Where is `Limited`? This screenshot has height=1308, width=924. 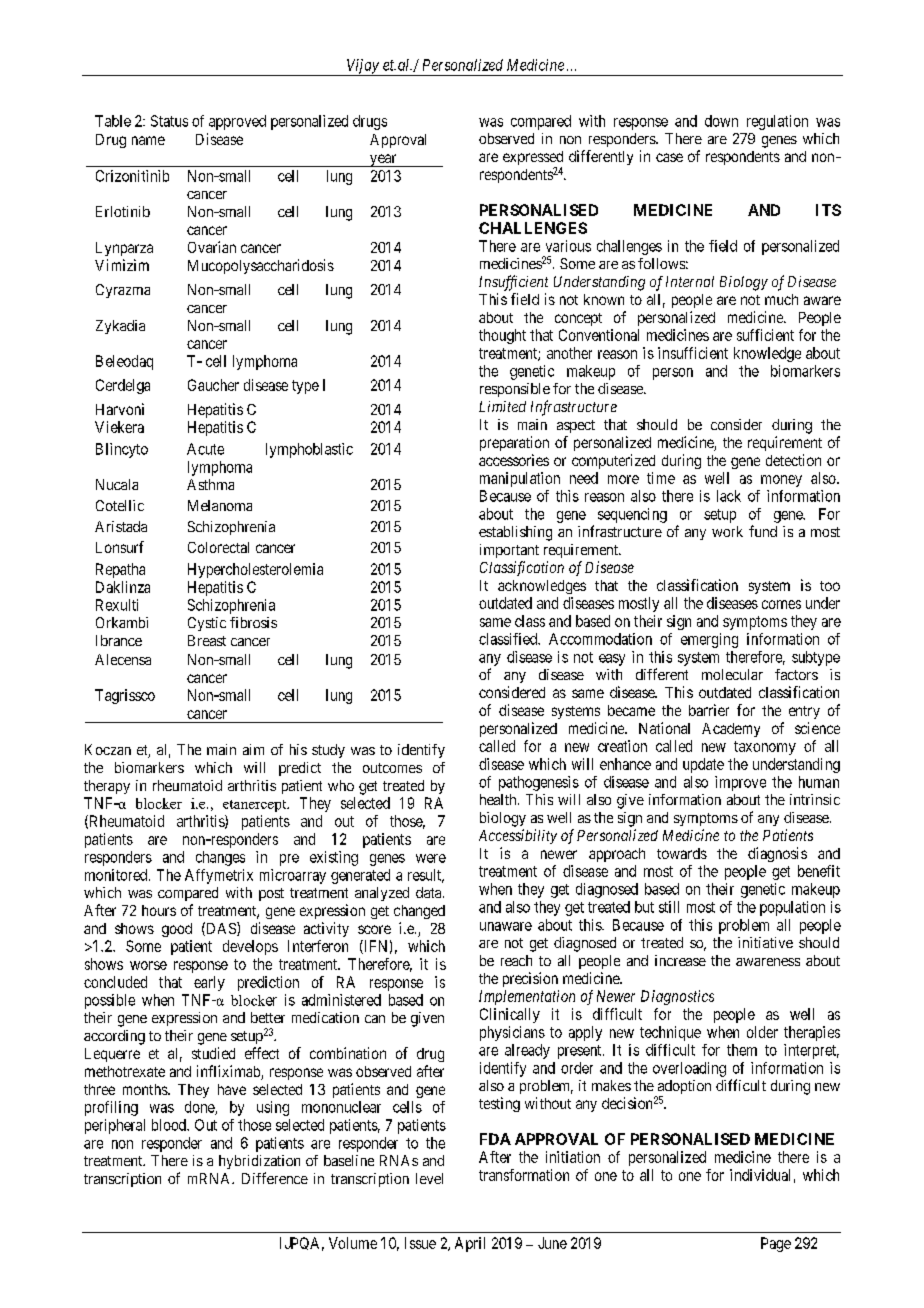 Limited is located at coordinates (502, 406).
